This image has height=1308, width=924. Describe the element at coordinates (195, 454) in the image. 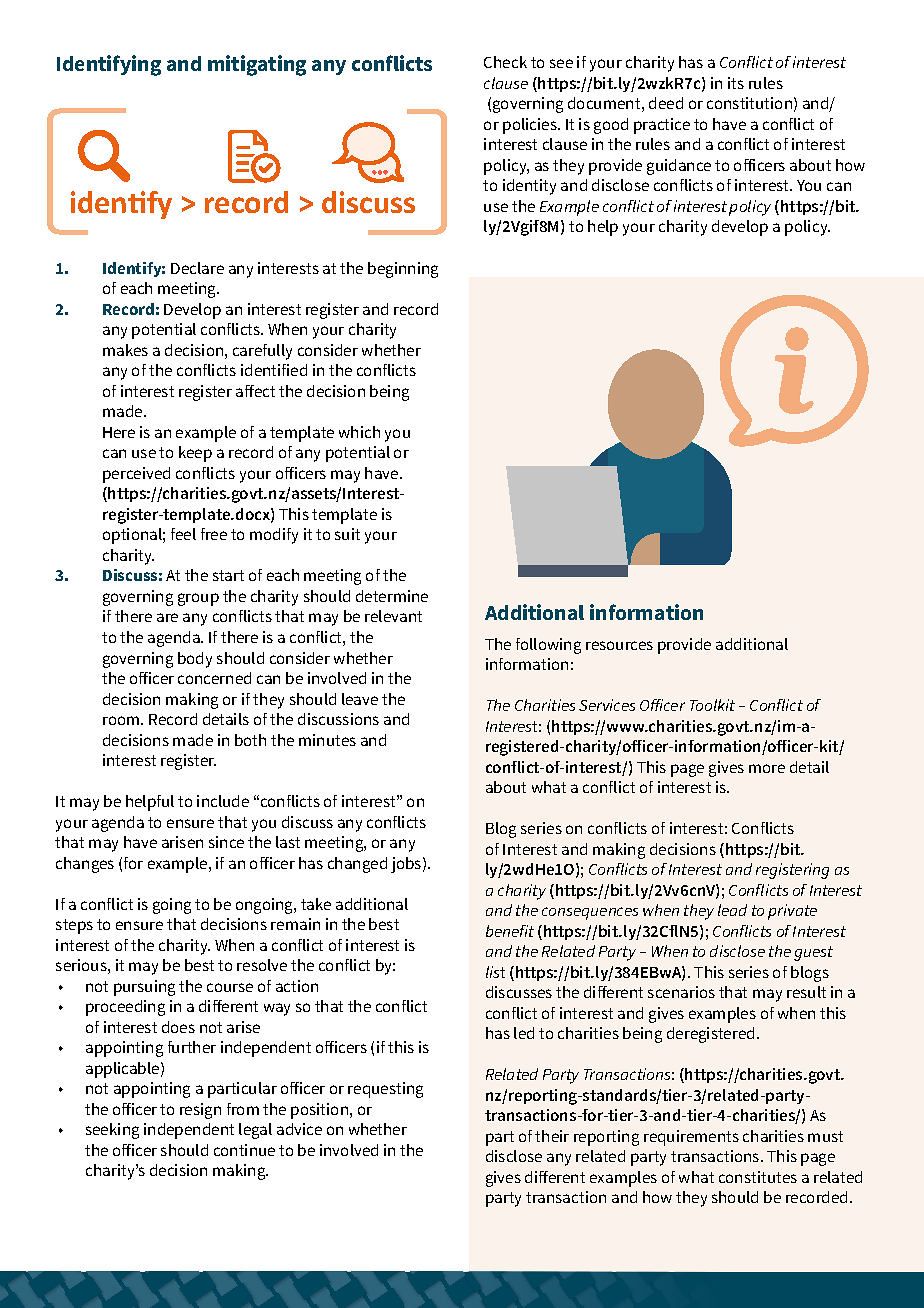

I see `keep` at that location.
